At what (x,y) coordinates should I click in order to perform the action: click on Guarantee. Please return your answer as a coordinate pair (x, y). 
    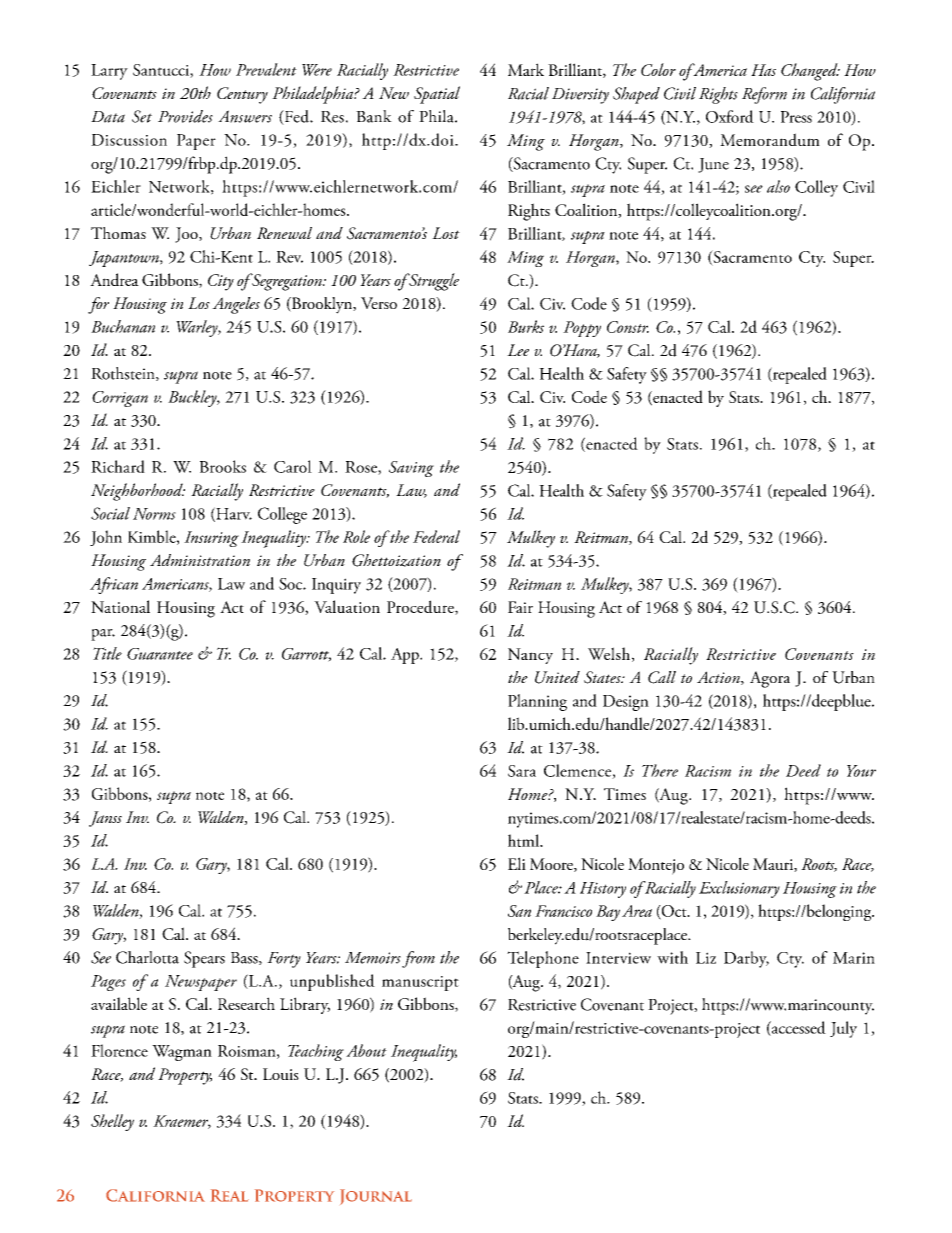
    Looking at the image, I should click on (160, 654).
